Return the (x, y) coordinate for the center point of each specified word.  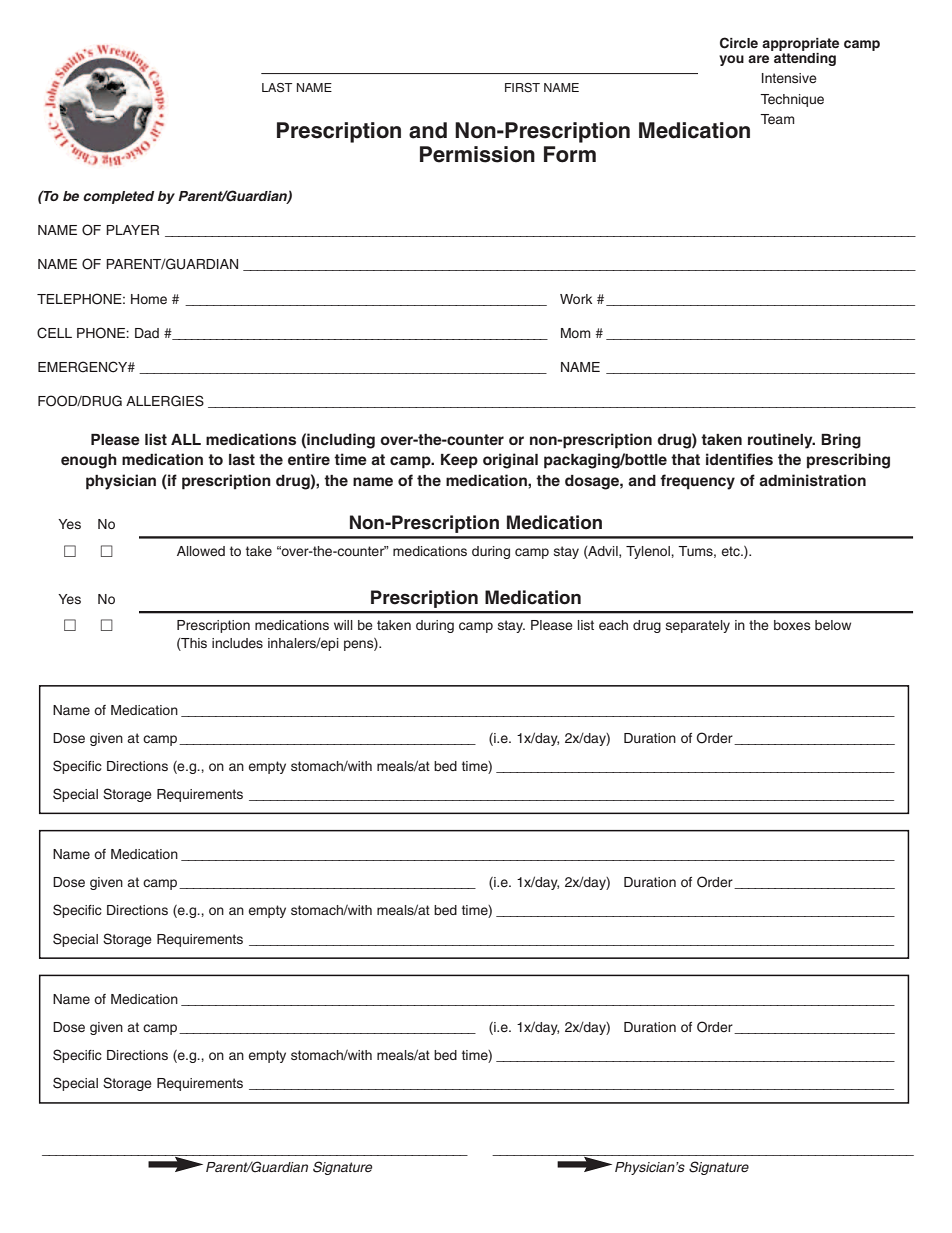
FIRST (522, 88)
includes (237, 643)
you (731, 60)
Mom (576, 333)
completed (118, 197)
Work (576, 299)
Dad (147, 333)
